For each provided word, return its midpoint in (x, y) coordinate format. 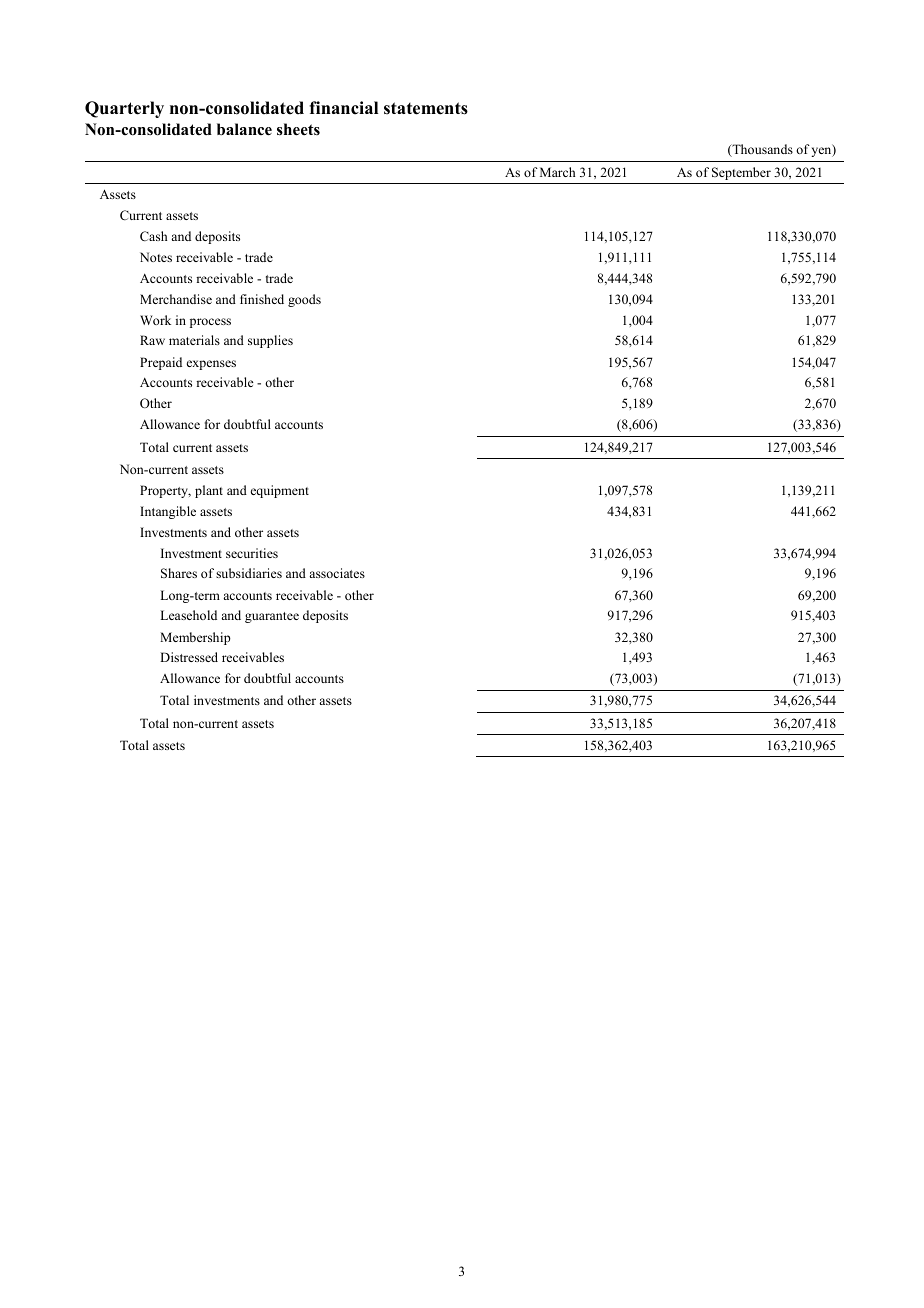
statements (426, 108)
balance (244, 129)
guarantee (272, 617)
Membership (195, 638)
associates (337, 573)
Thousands (761, 150)
